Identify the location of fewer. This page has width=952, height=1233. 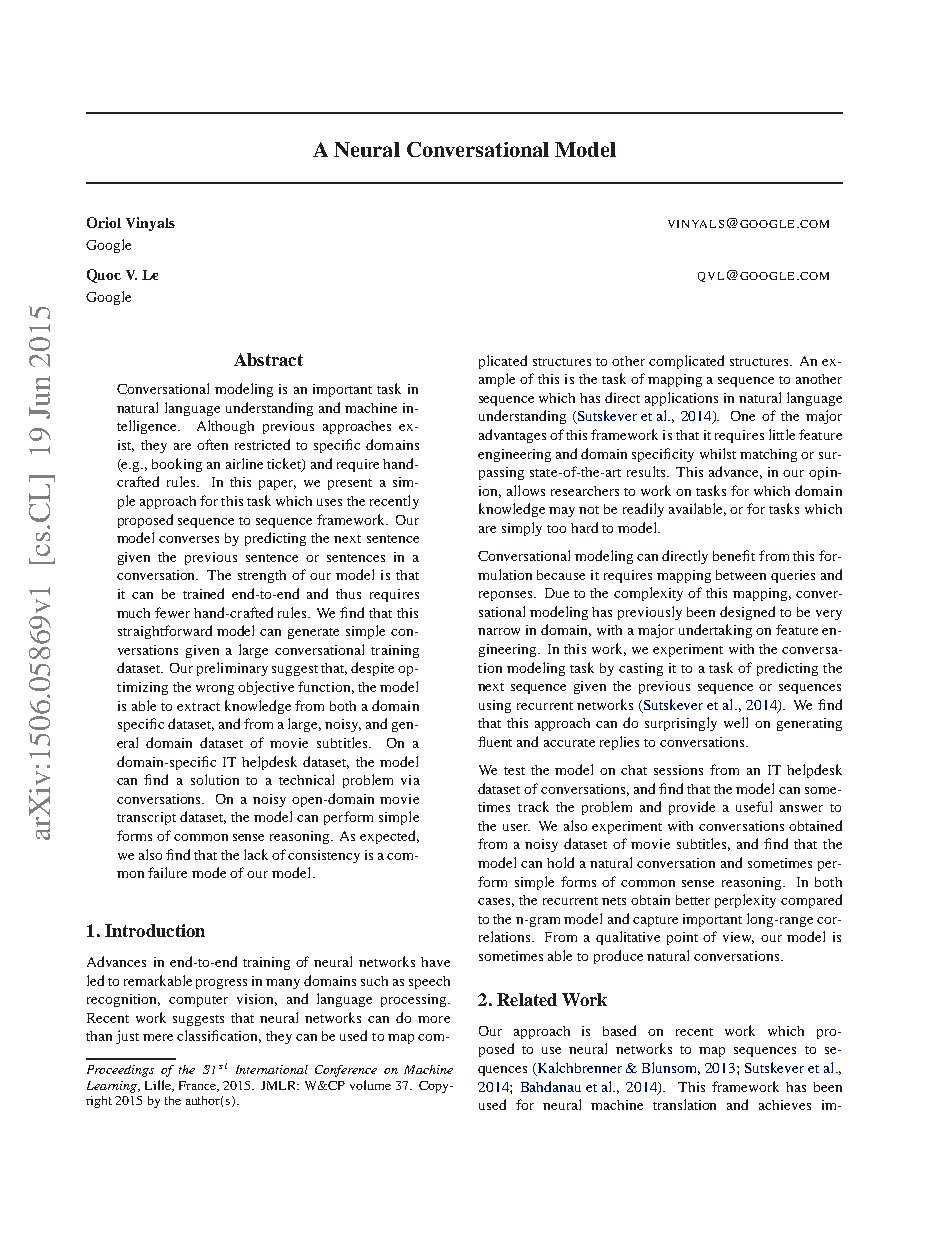
(172, 612).
